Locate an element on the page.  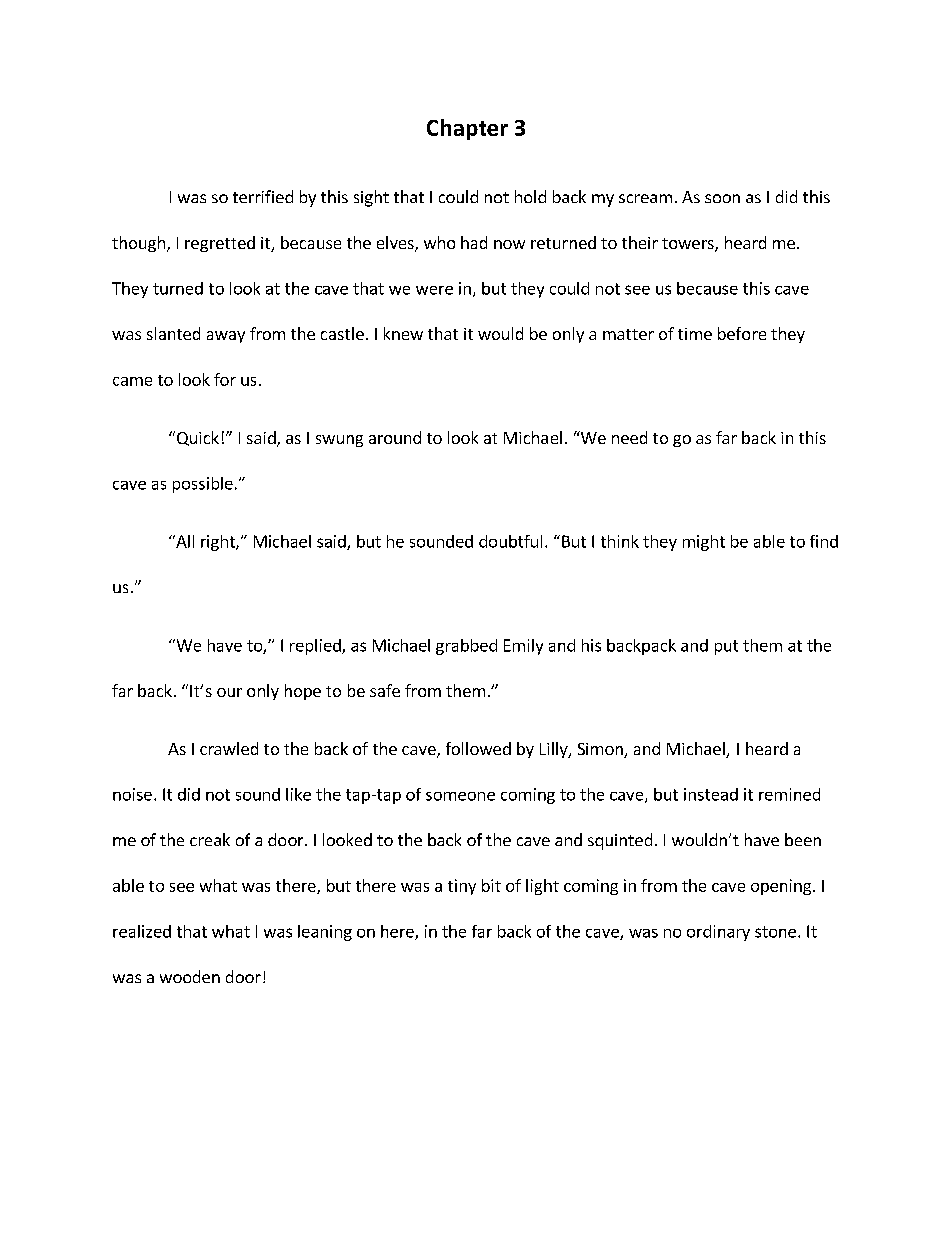
instead is located at coordinates (711, 794).
